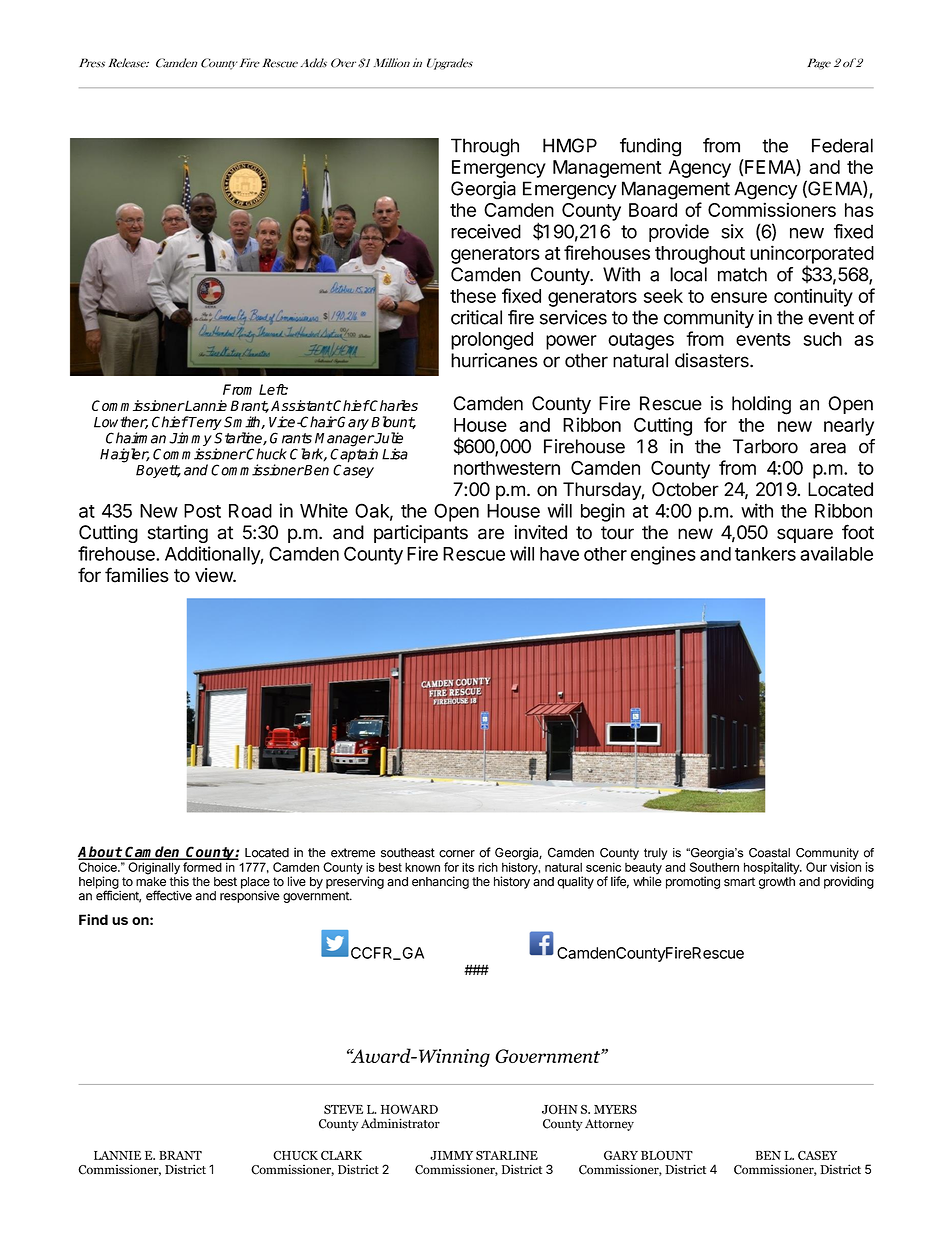  What do you see at coordinates (777, 883) in the document?
I see `growth` at bounding box center [777, 883].
